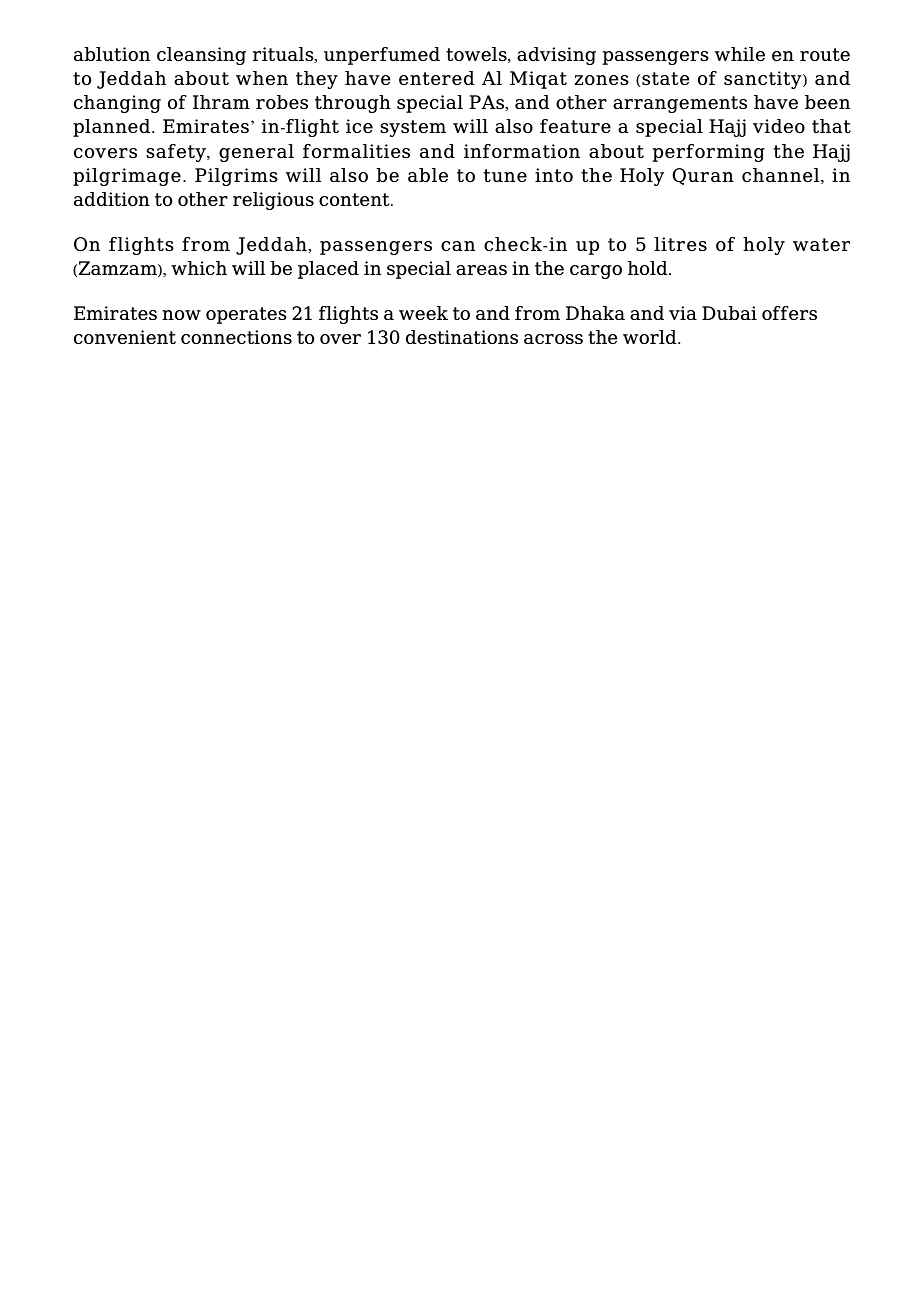 The height and width of the document is (1308, 924). Describe the element at coordinates (703, 176) in the document. I see `Quran` at that location.
